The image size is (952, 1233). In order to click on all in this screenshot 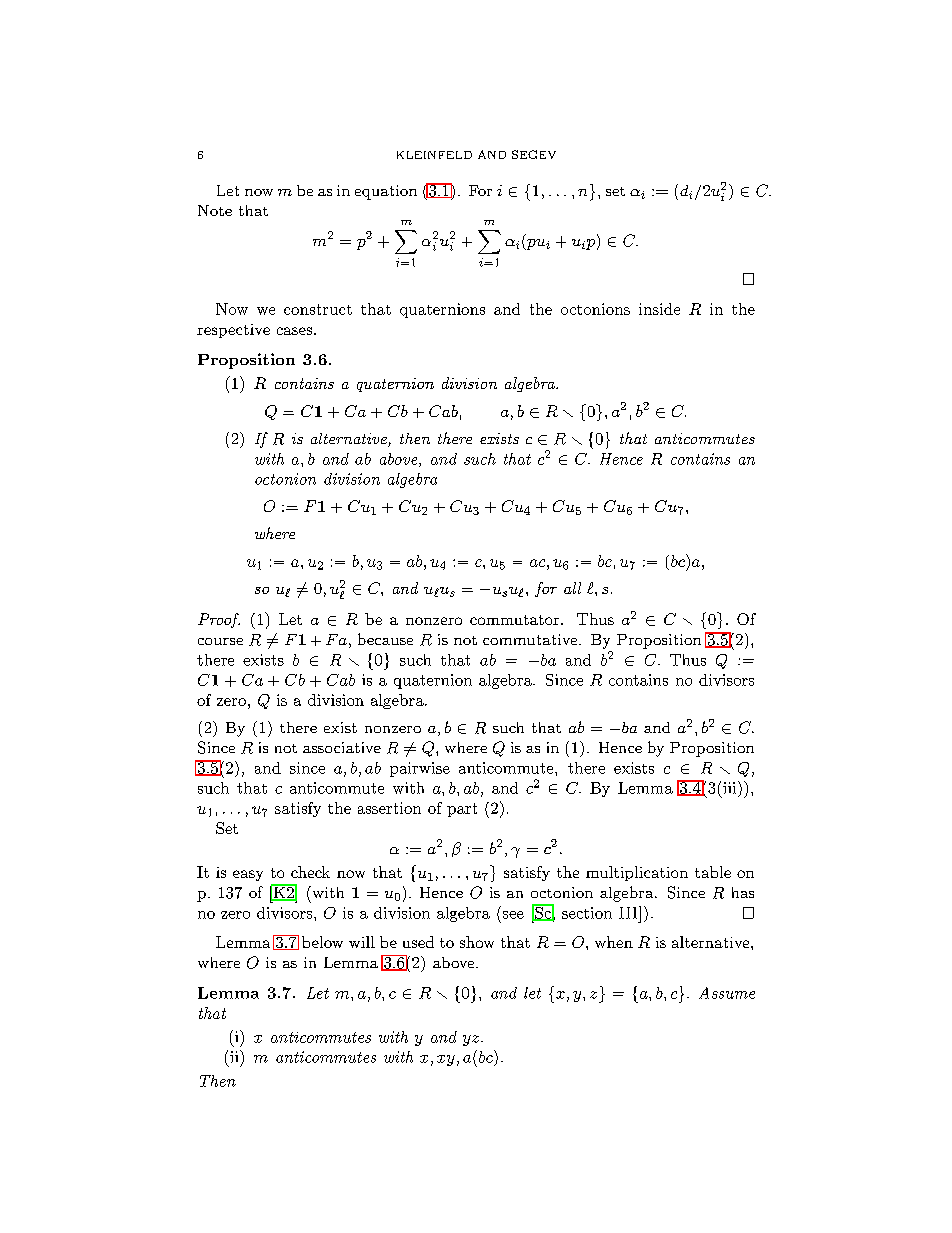, I will do `click(572, 588)`.
